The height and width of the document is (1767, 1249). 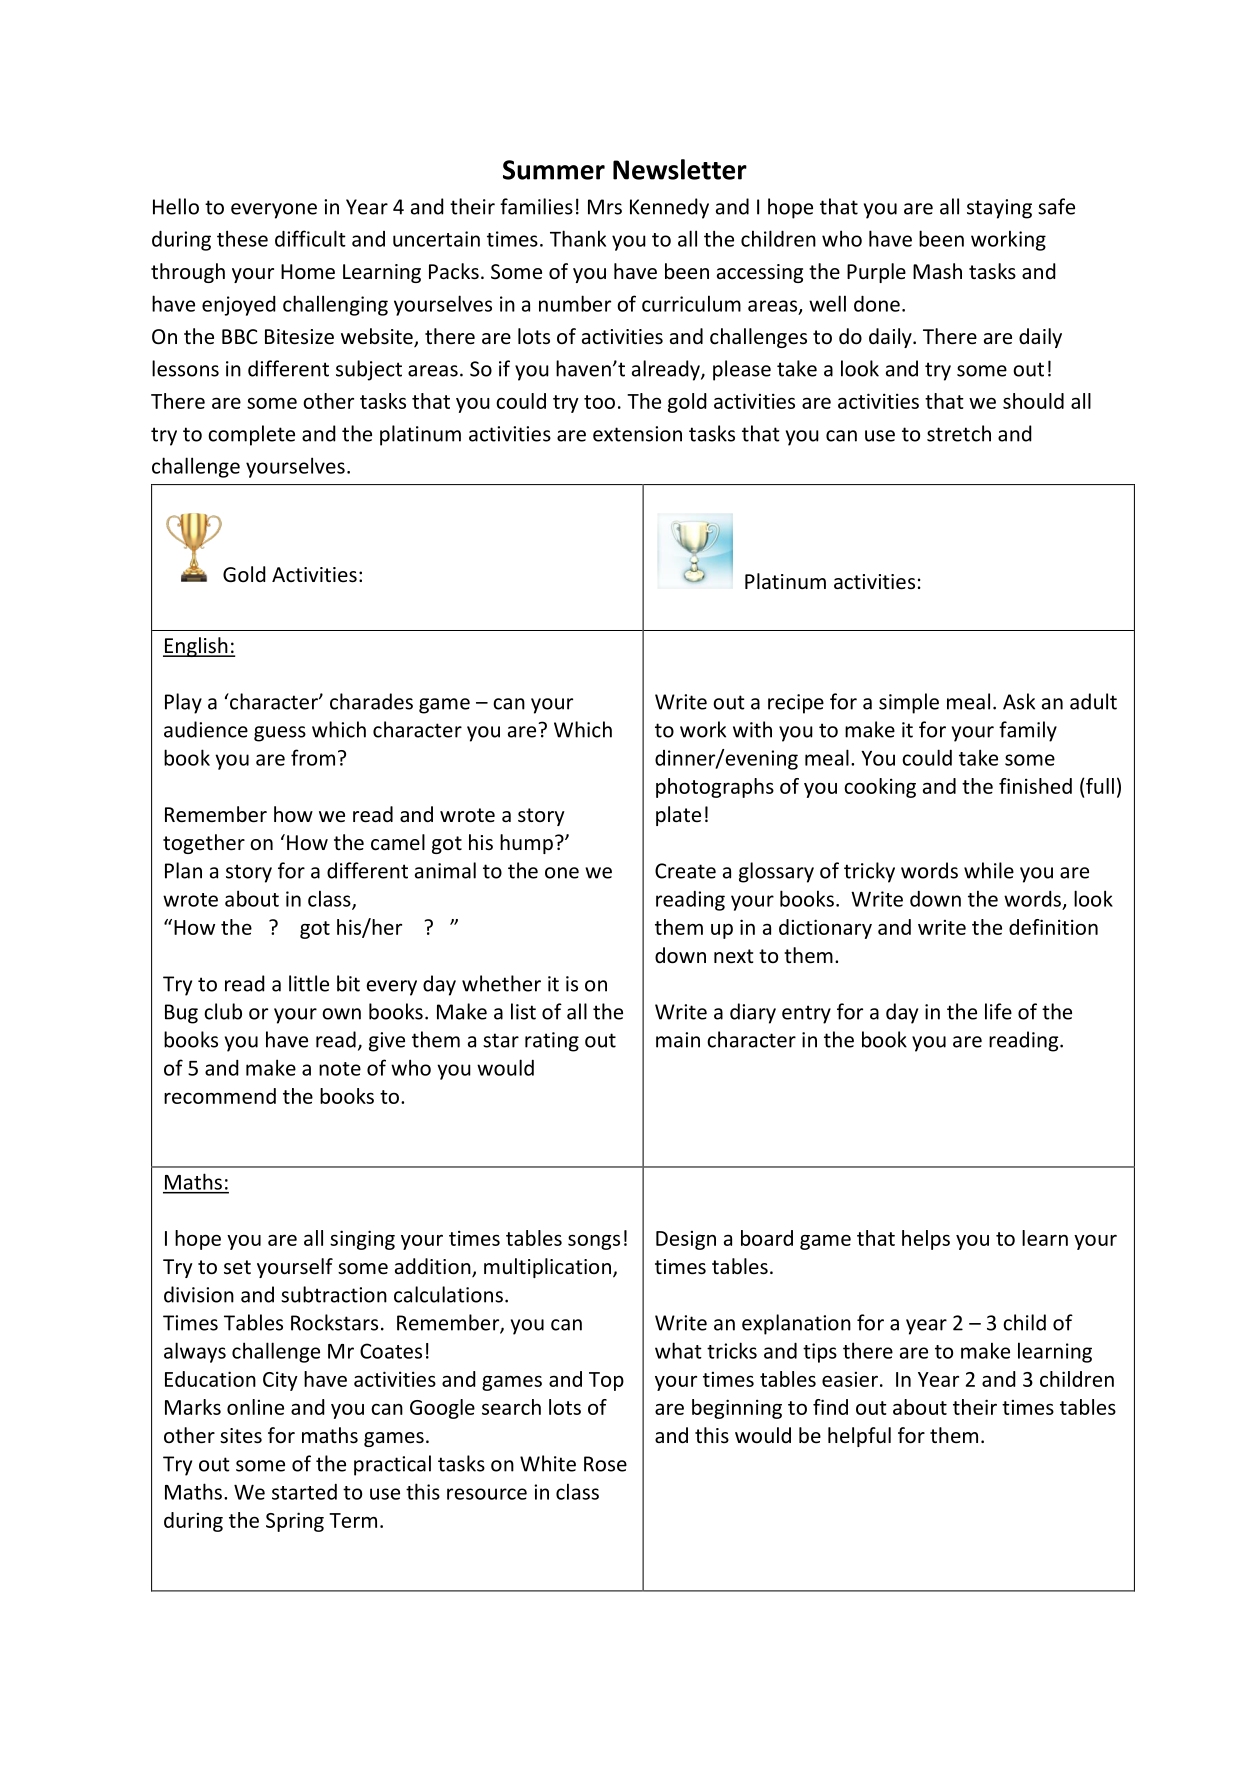 What do you see at coordinates (637, 434) in the document?
I see `extension` at bounding box center [637, 434].
